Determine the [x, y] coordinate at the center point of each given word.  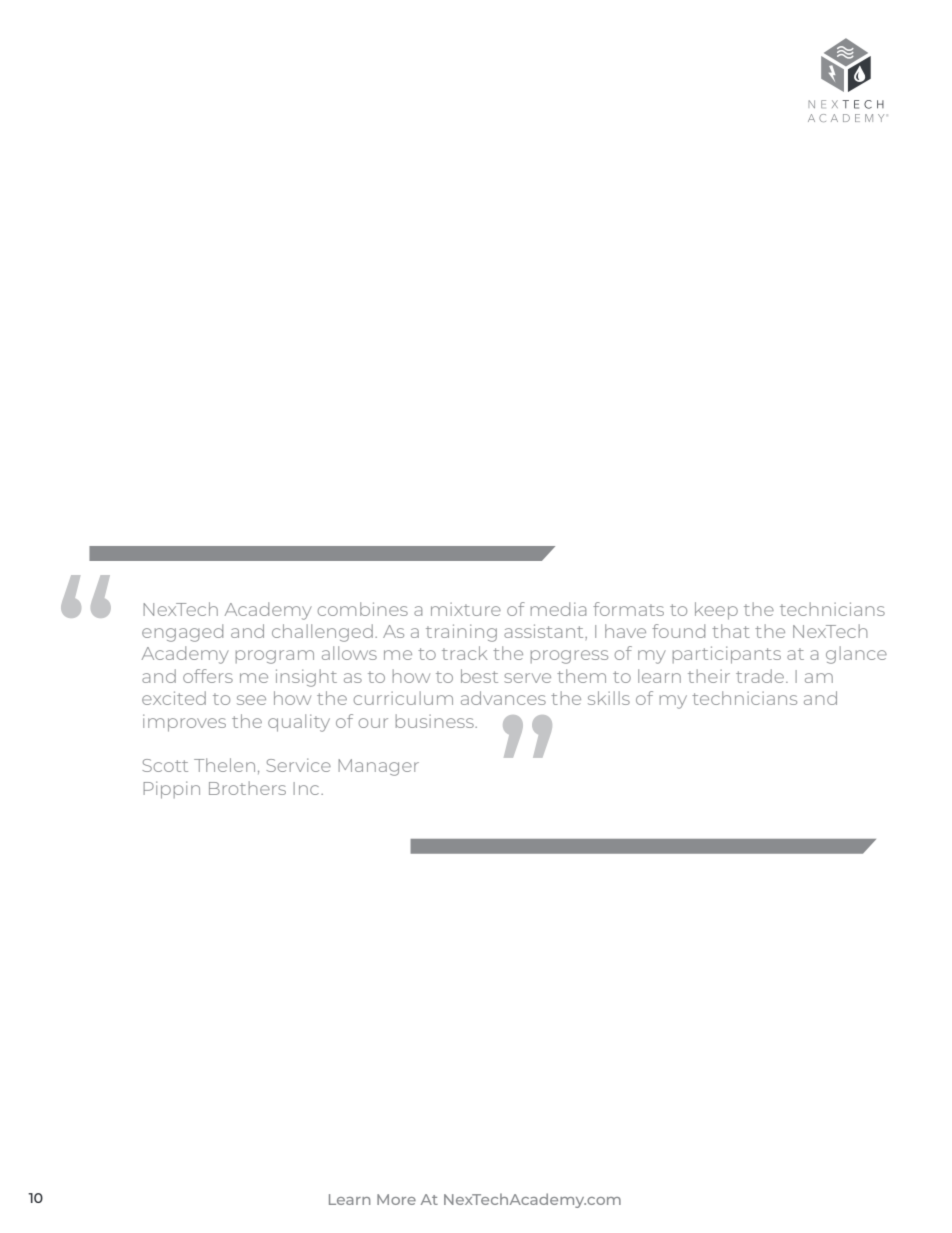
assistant [545, 631]
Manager [379, 767]
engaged [182, 633]
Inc [308, 788]
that [731, 631]
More [396, 1199]
